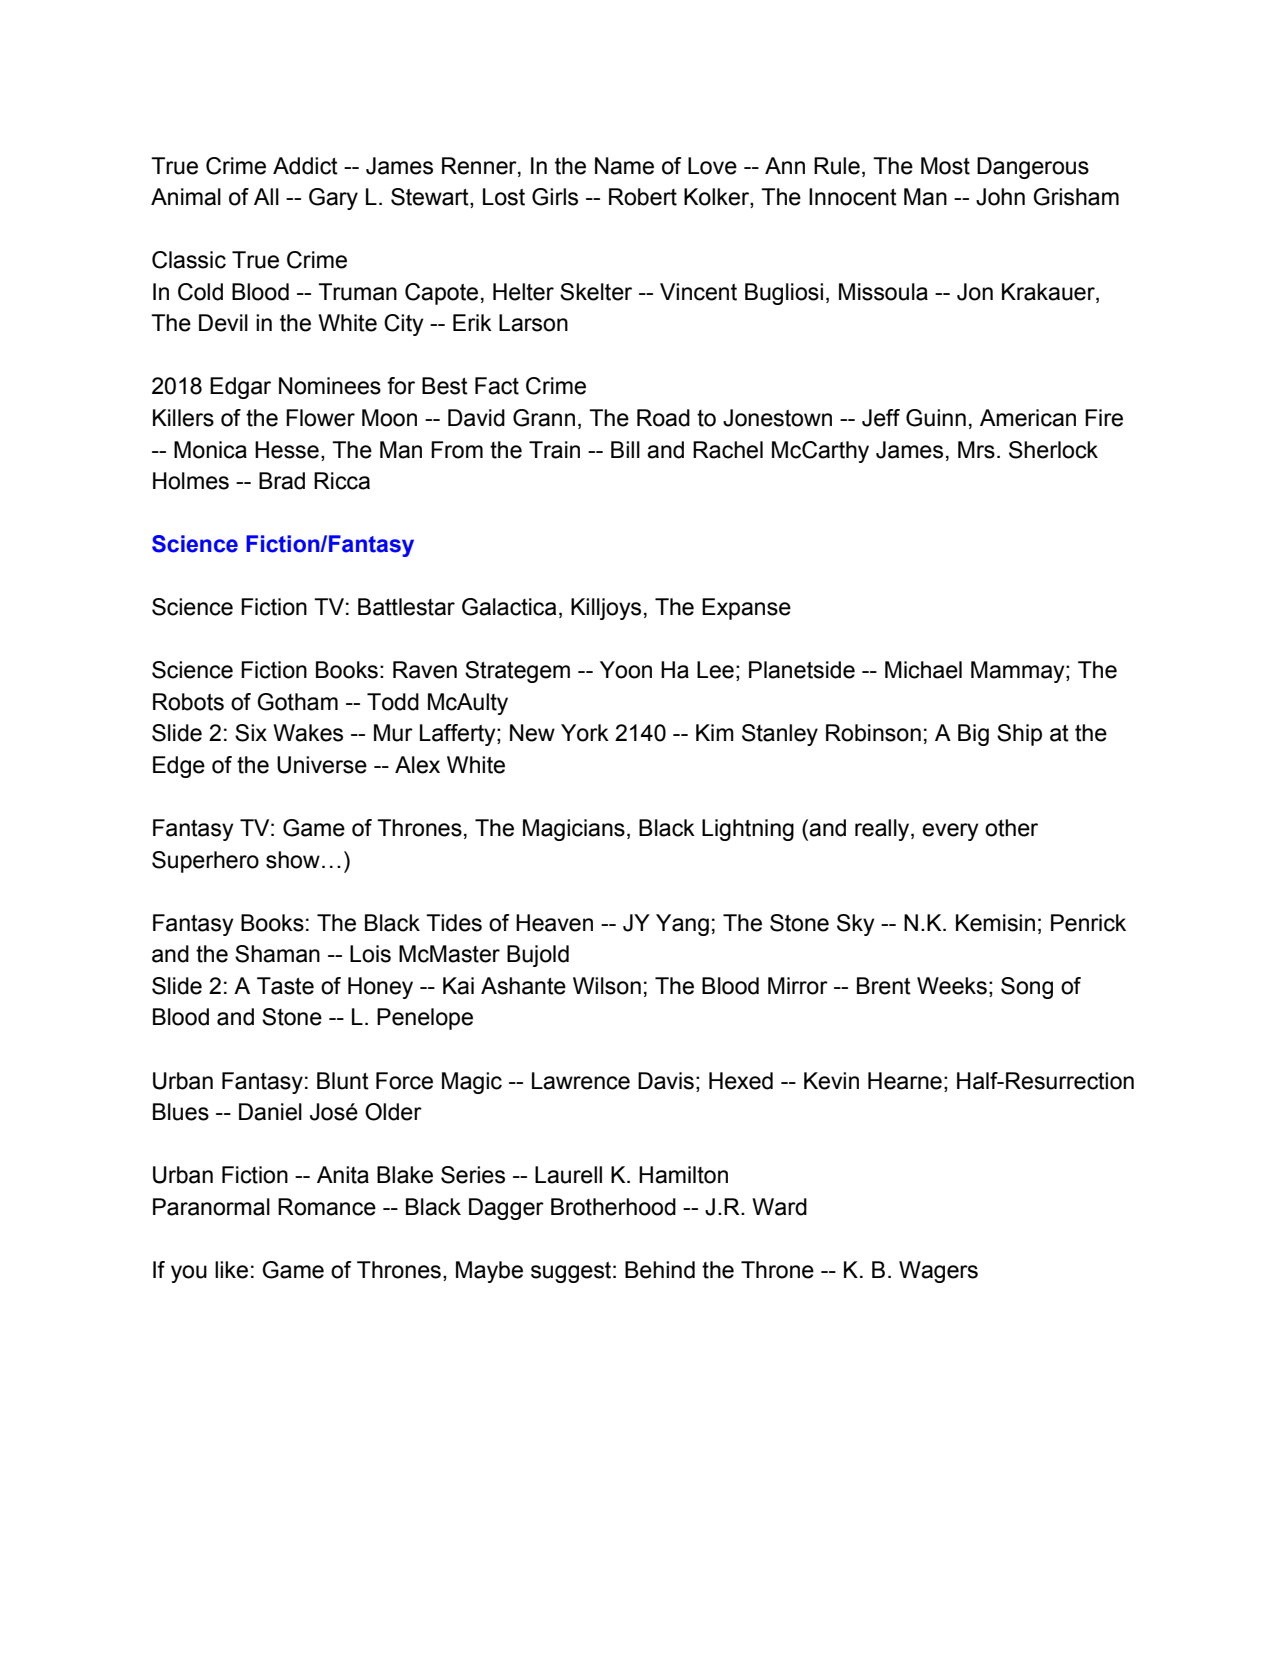  I want to click on Big, so click(973, 735).
